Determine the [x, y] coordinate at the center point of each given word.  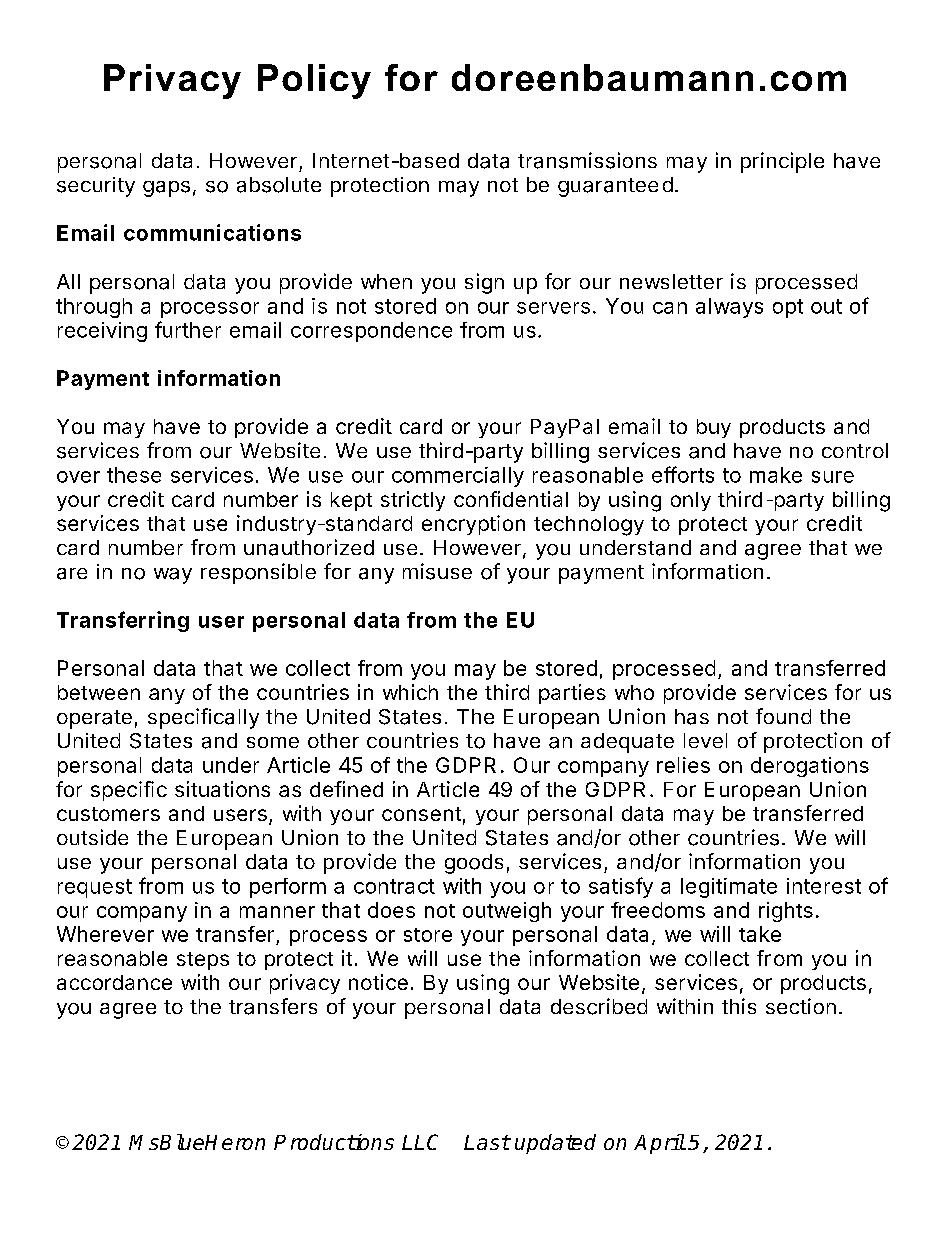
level [705, 740]
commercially [458, 477]
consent [421, 814]
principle [782, 162]
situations [222, 789]
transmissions [587, 160]
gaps [166, 189]
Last [487, 1142]
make [776, 475]
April [659, 1144]
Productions [334, 1142]
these [134, 475]
